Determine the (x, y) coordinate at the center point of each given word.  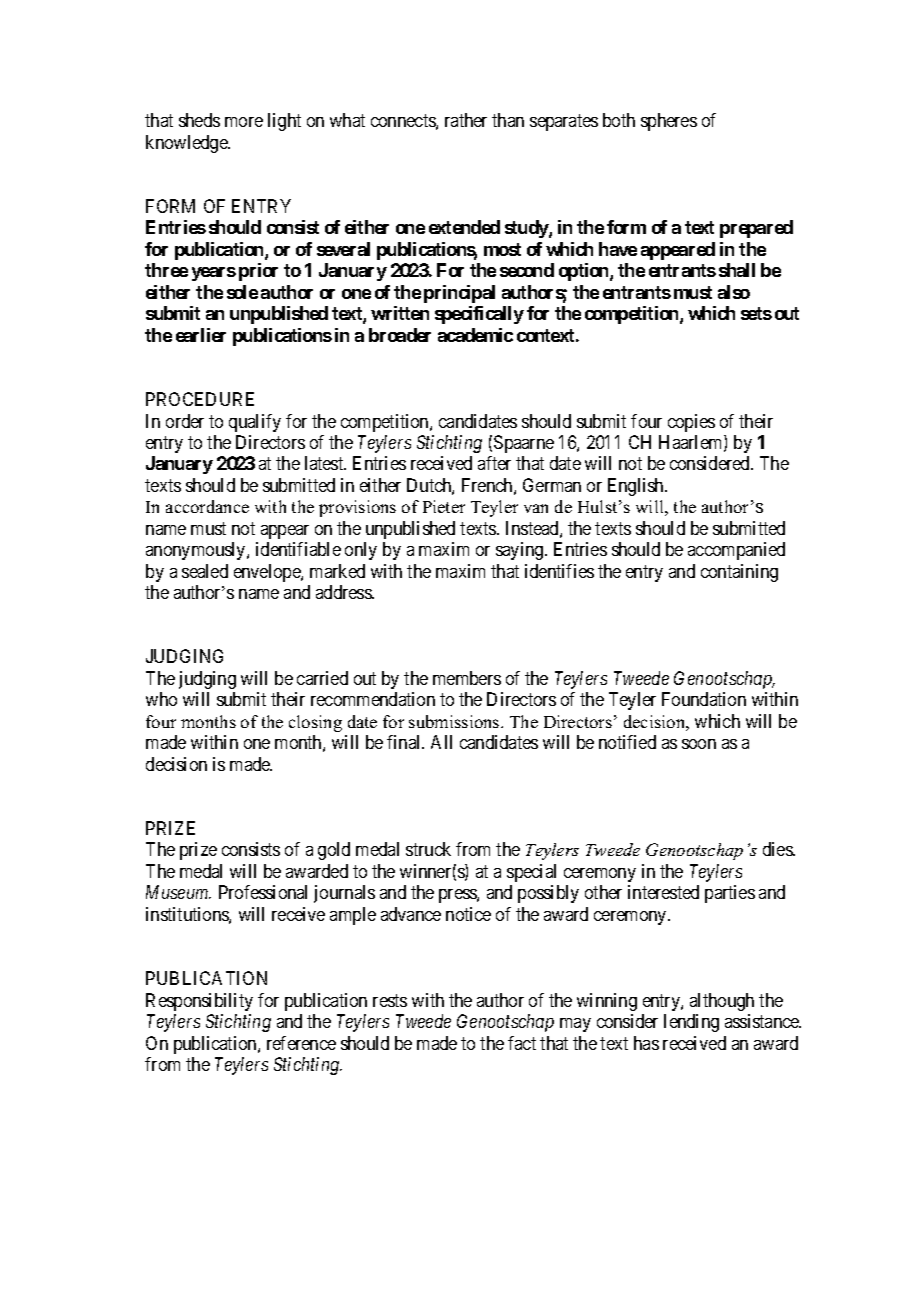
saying (521, 551)
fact (522, 1043)
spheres (669, 122)
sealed (205, 571)
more (244, 122)
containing (739, 573)
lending (691, 1023)
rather (466, 120)
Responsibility (199, 1002)
